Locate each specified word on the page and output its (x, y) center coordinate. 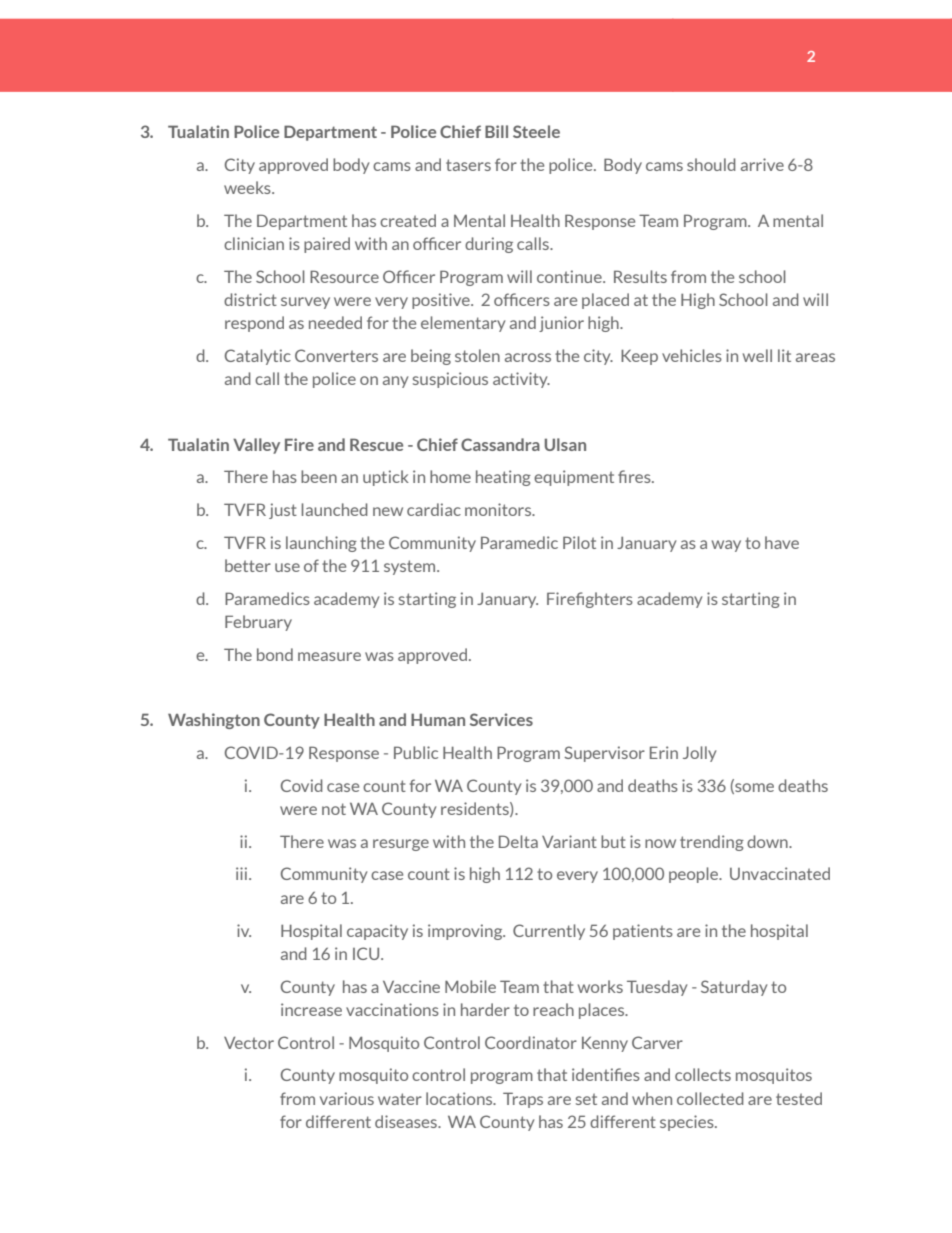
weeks (248, 187)
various (347, 1098)
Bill (496, 131)
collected (710, 1098)
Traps (523, 1100)
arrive (762, 164)
